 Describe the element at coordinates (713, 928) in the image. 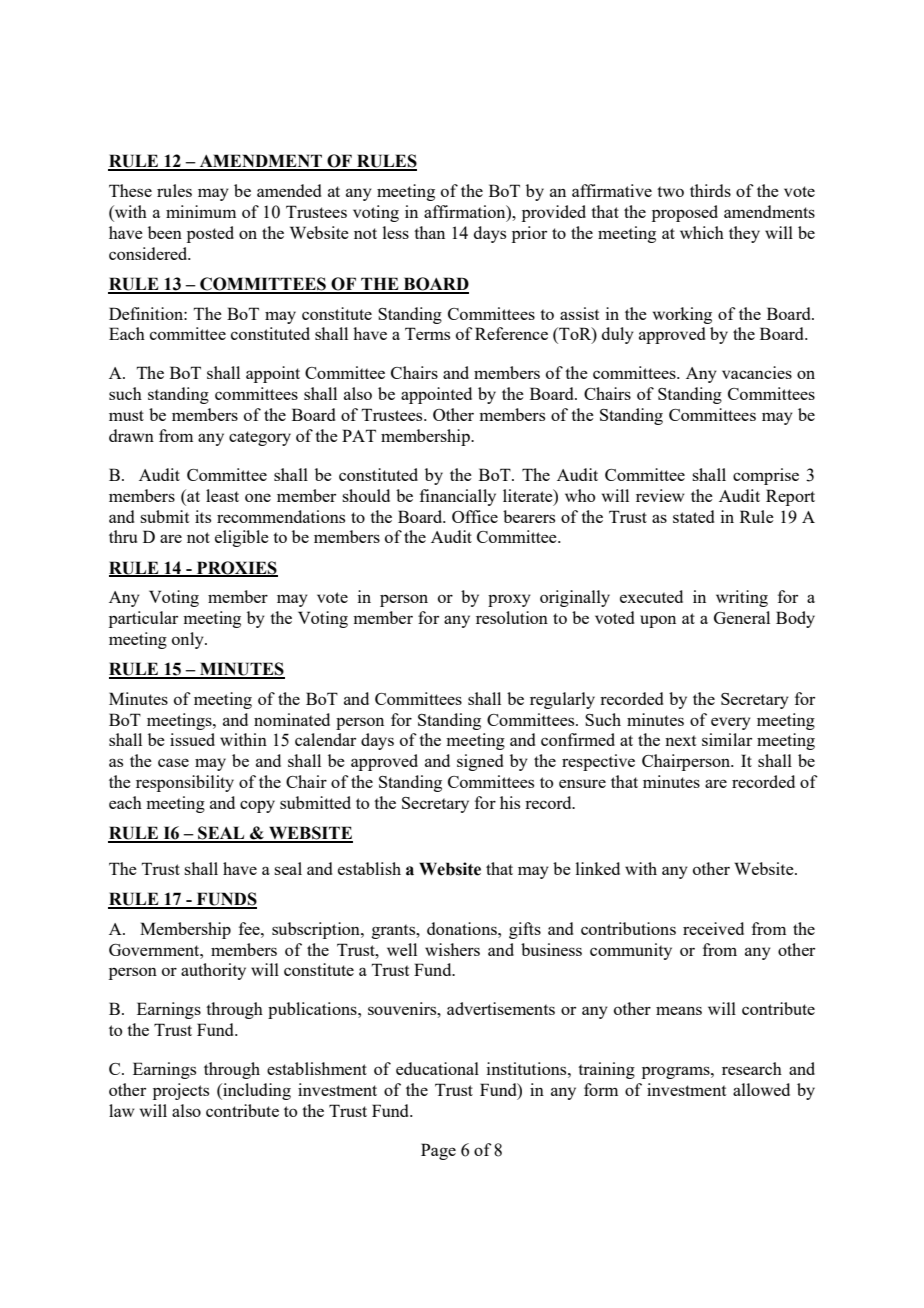

I see `received` at that location.
